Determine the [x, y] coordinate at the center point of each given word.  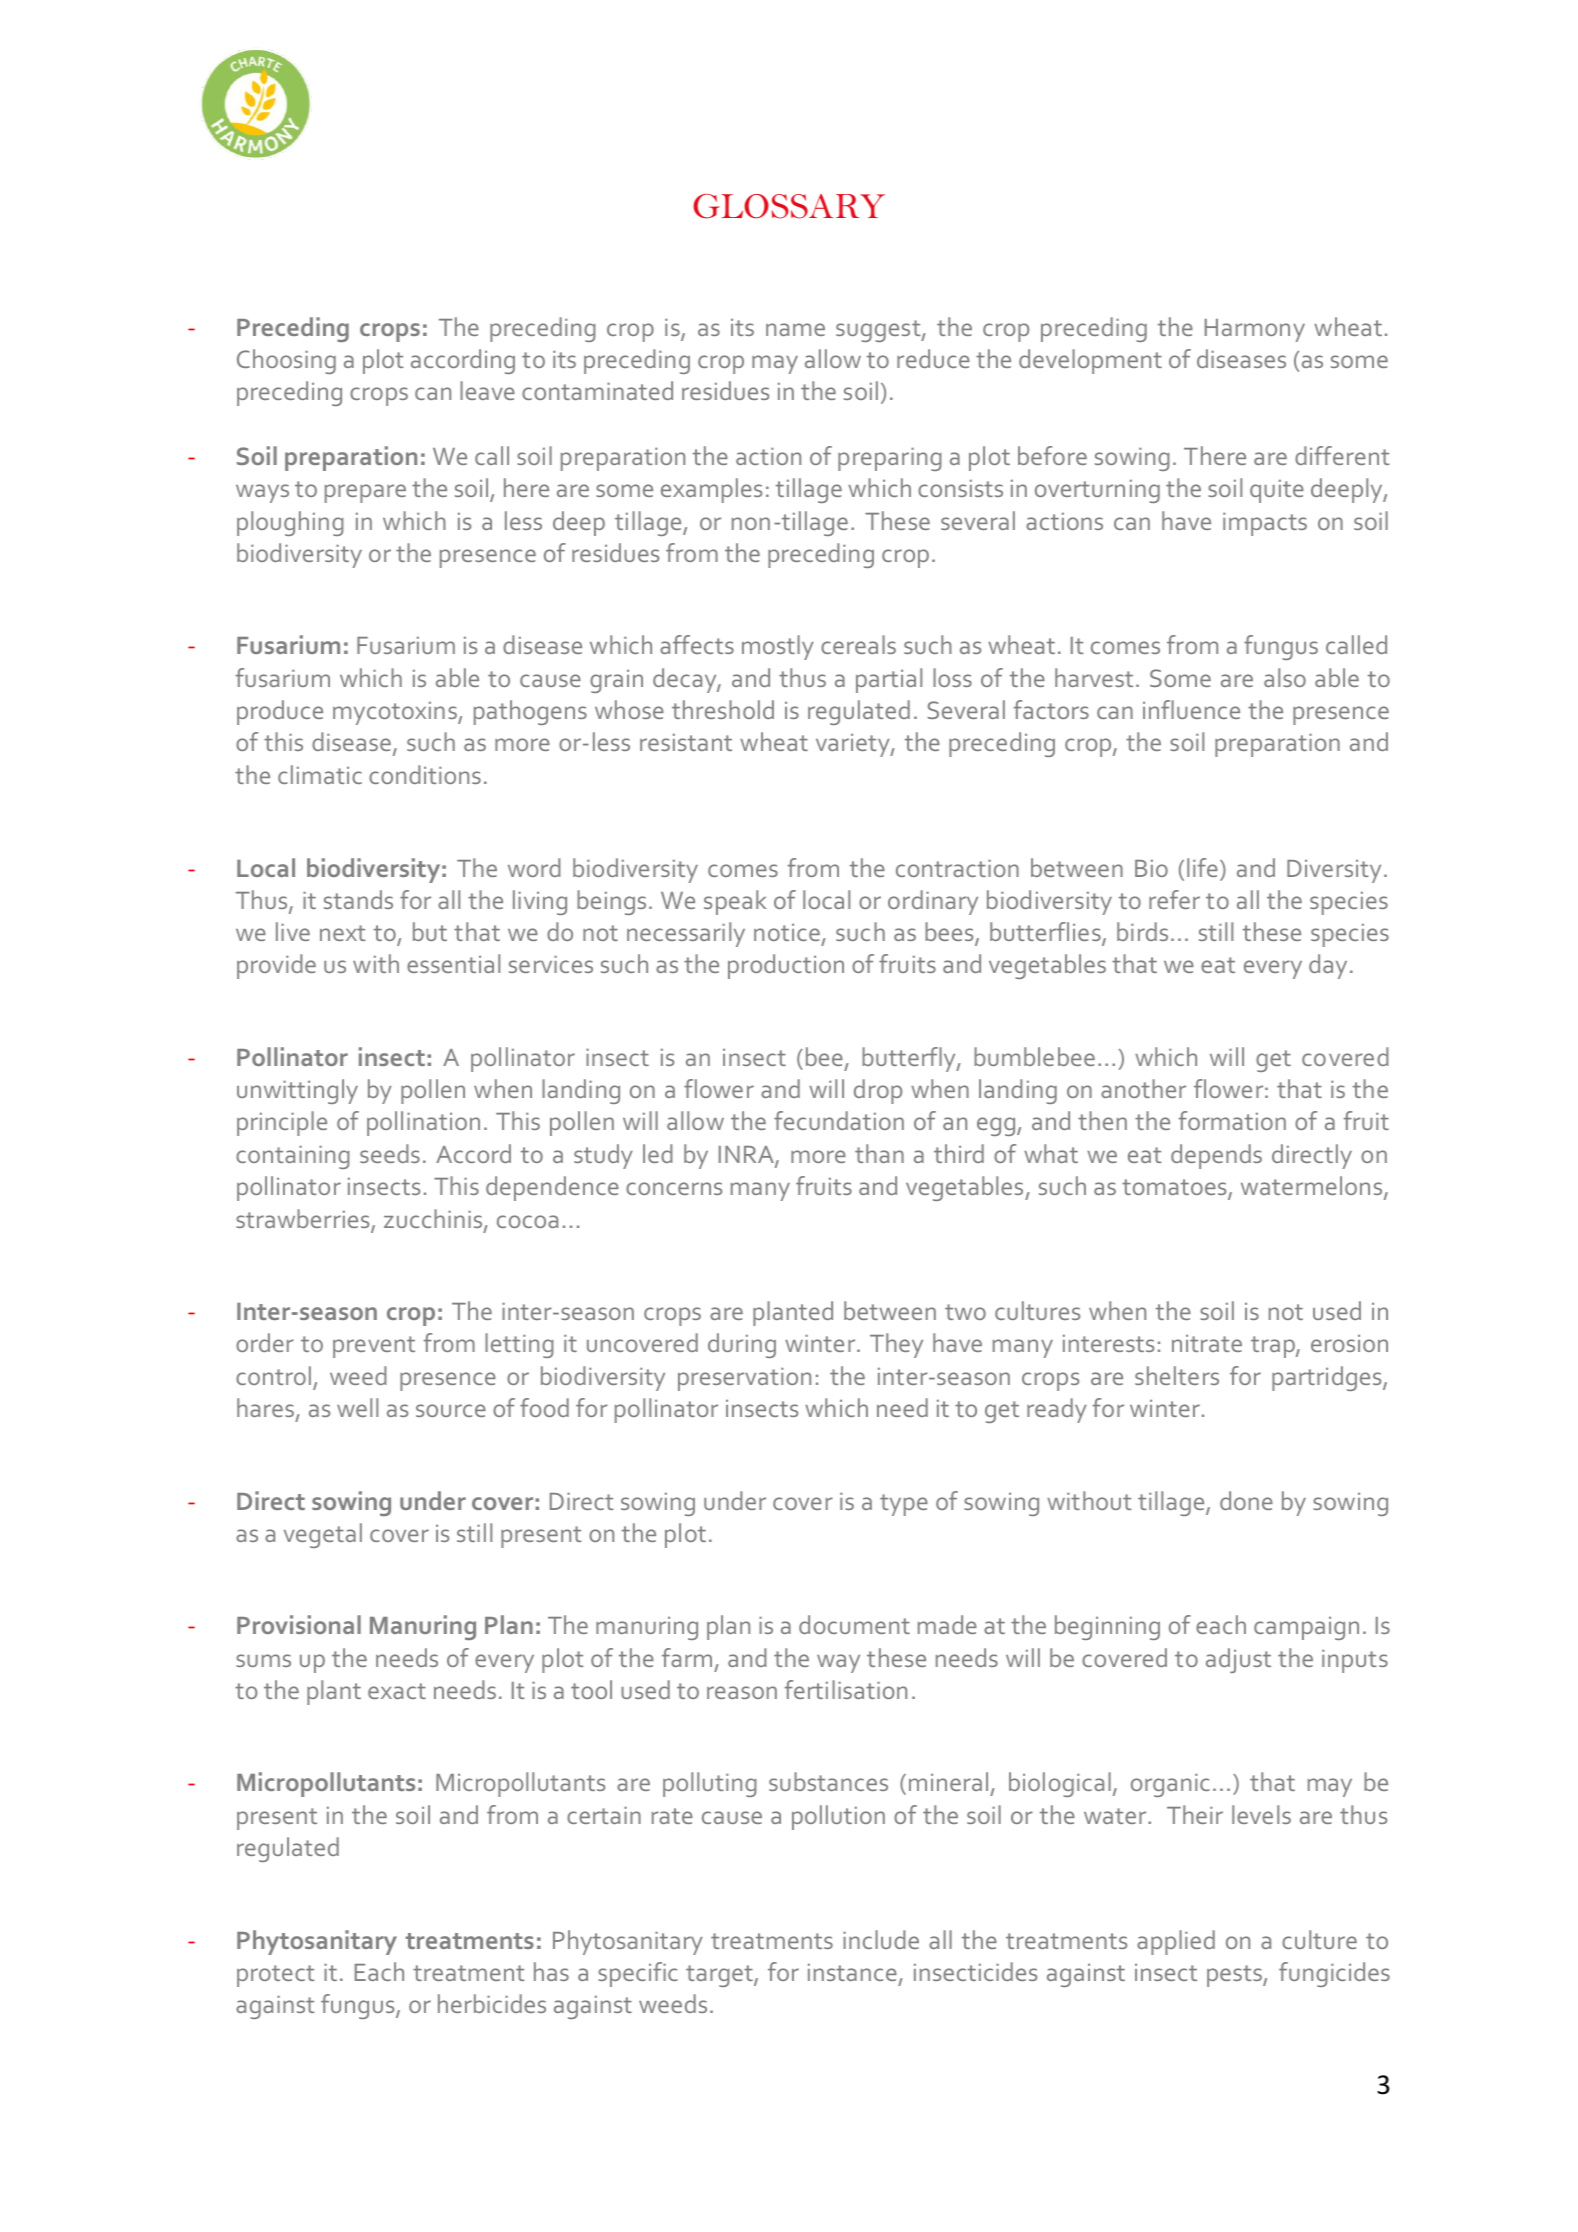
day [1328, 966]
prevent [374, 1347]
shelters [1177, 1375]
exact [397, 1691]
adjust [1238, 1660]
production [786, 966]
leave [487, 390]
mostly [778, 647]
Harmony [1255, 330]
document [854, 1624]
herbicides [492, 2003]
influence [1191, 709]
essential [453, 963]
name [795, 329]
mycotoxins [396, 713]
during [742, 1345]
